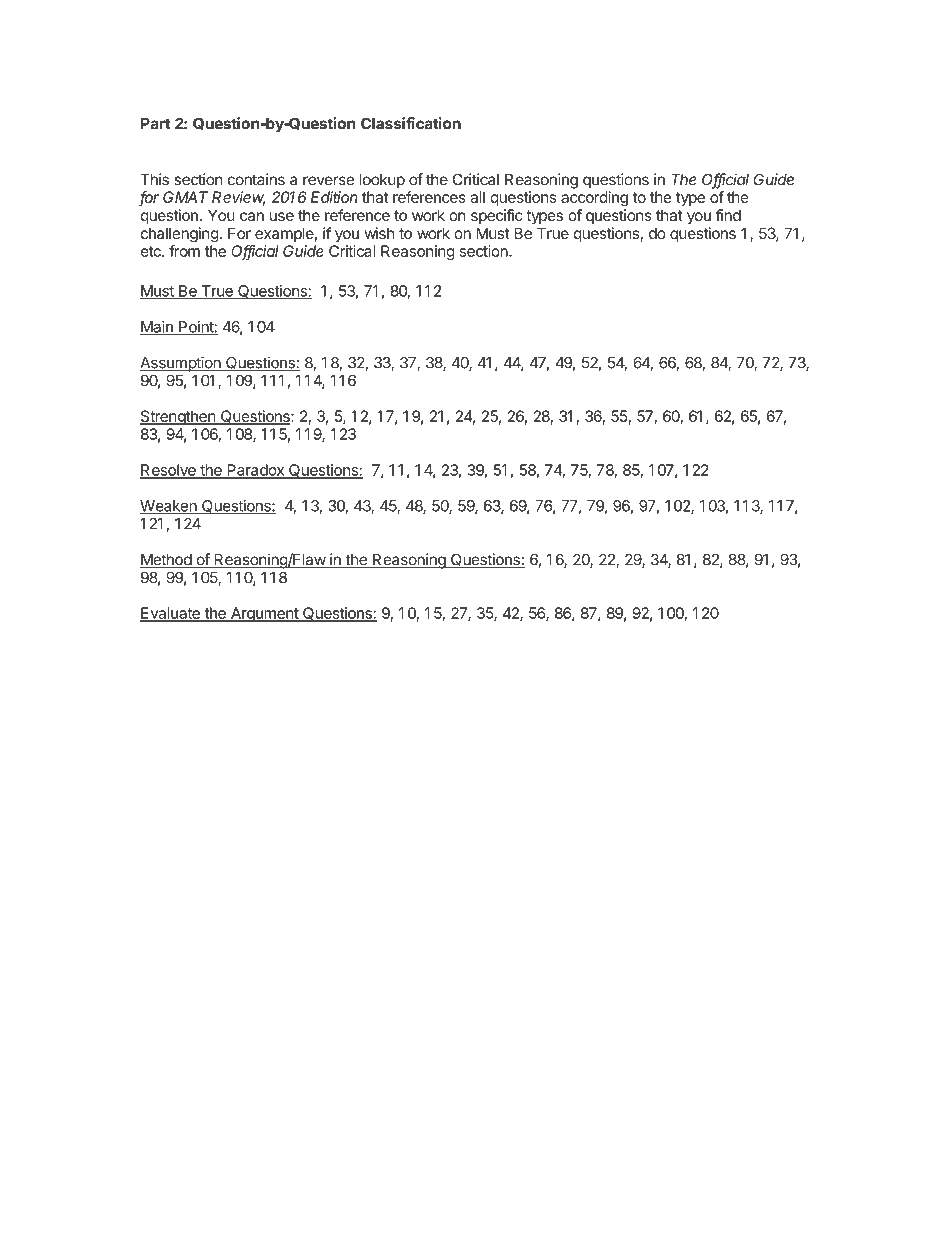 Image resolution: width=952 pixels, height=1233 pixels. What do you see at coordinates (382, 181) in the screenshot?
I see `lookup` at bounding box center [382, 181].
